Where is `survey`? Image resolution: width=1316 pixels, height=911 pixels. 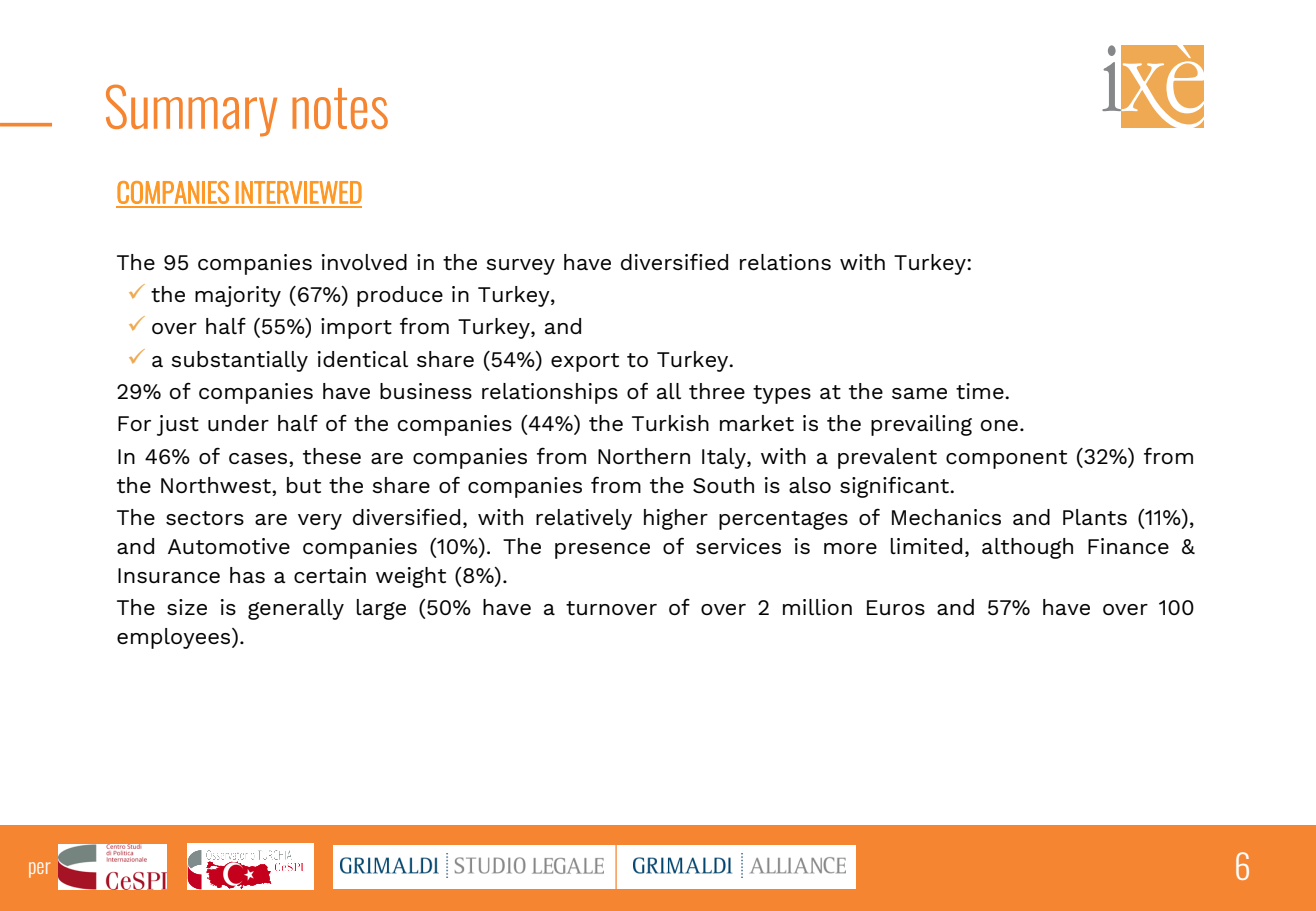
survey is located at coordinates (520, 267).
